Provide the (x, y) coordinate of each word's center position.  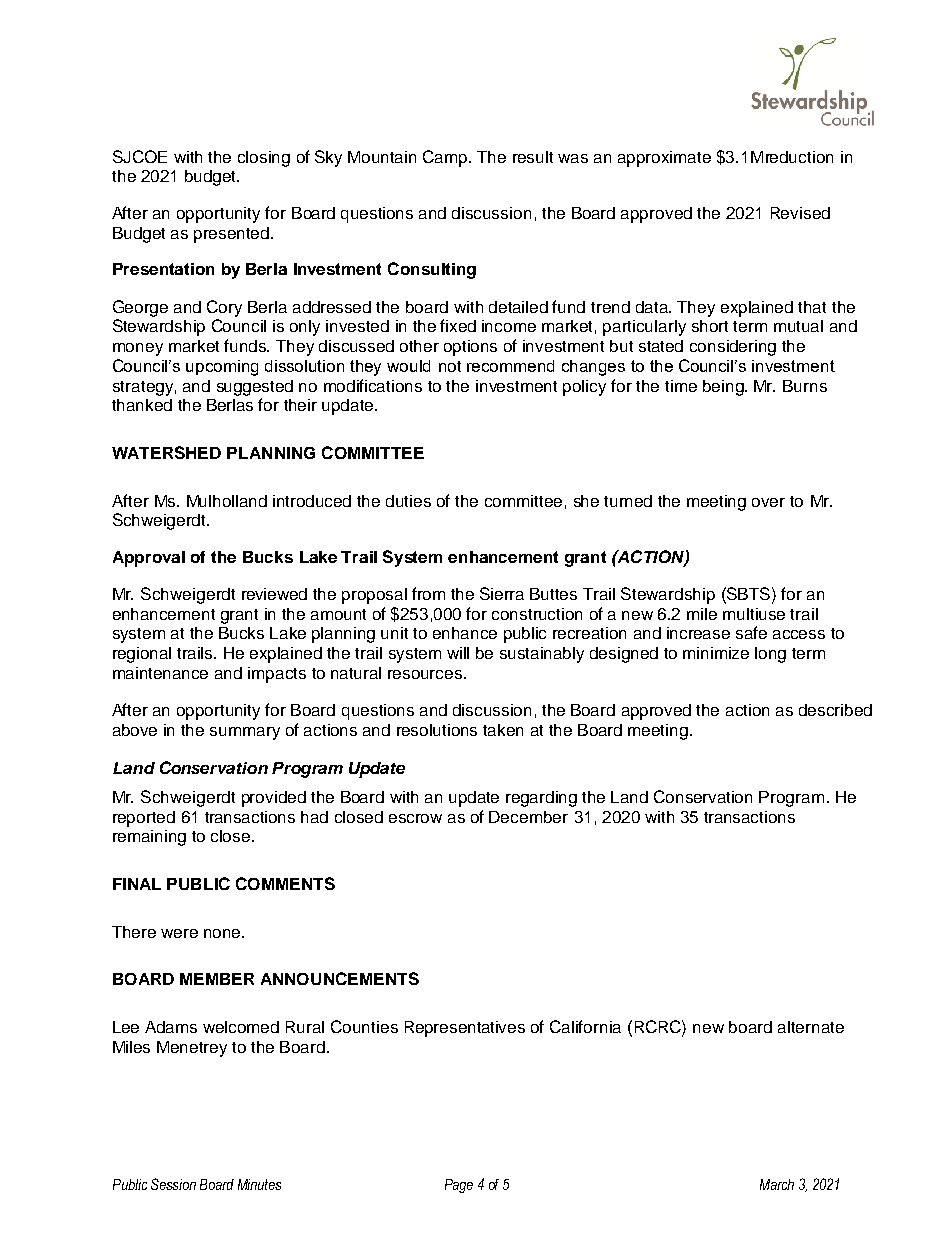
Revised (800, 213)
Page (459, 1186)
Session (173, 1184)
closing (264, 159)
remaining (149, 838)
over (768, 502)
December (528, 817)
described (835, 710)
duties (408, 501)
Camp (446, 158)
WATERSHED (166, 452)
